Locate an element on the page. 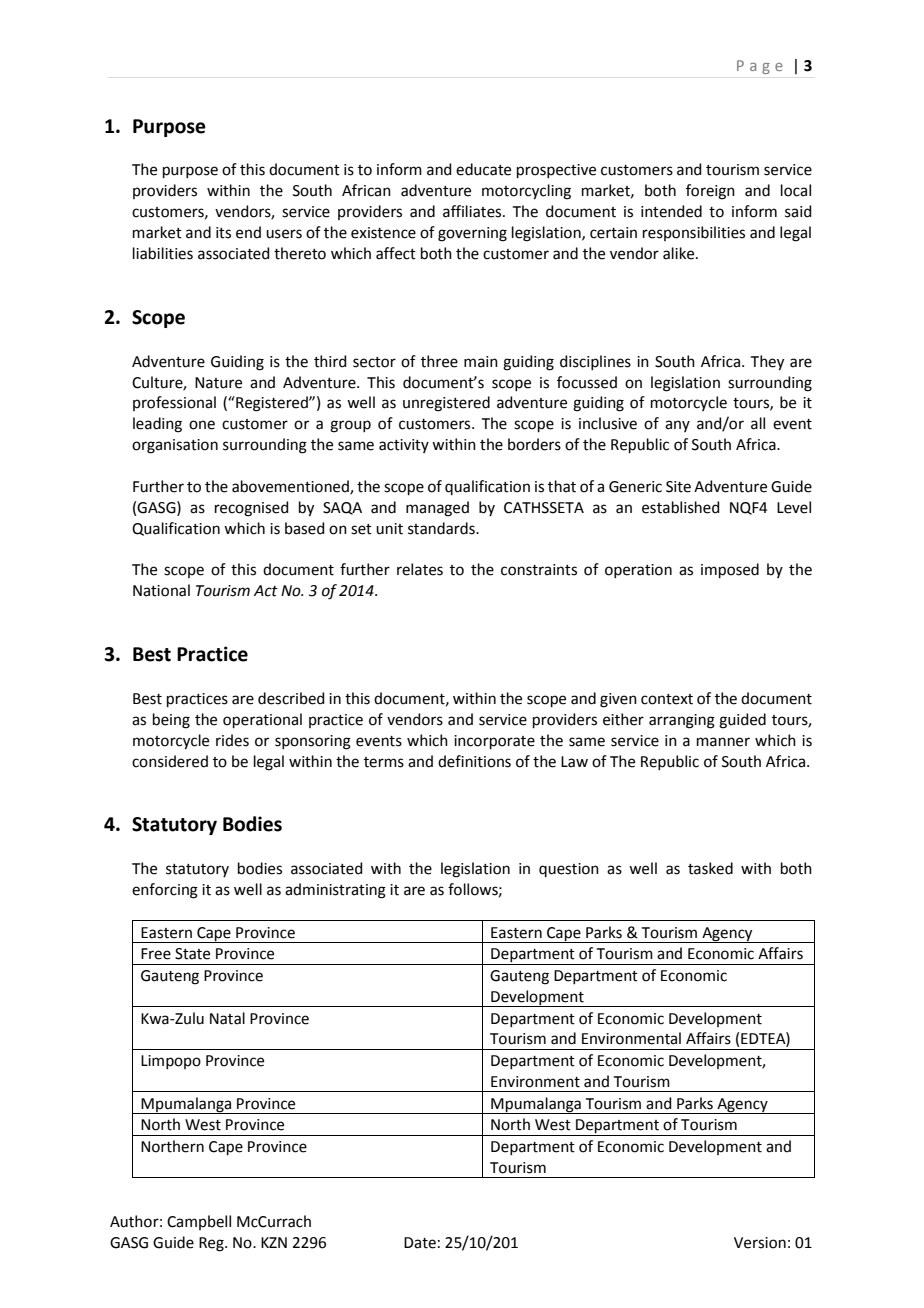  Nature is located at coordinates (218, 383).
